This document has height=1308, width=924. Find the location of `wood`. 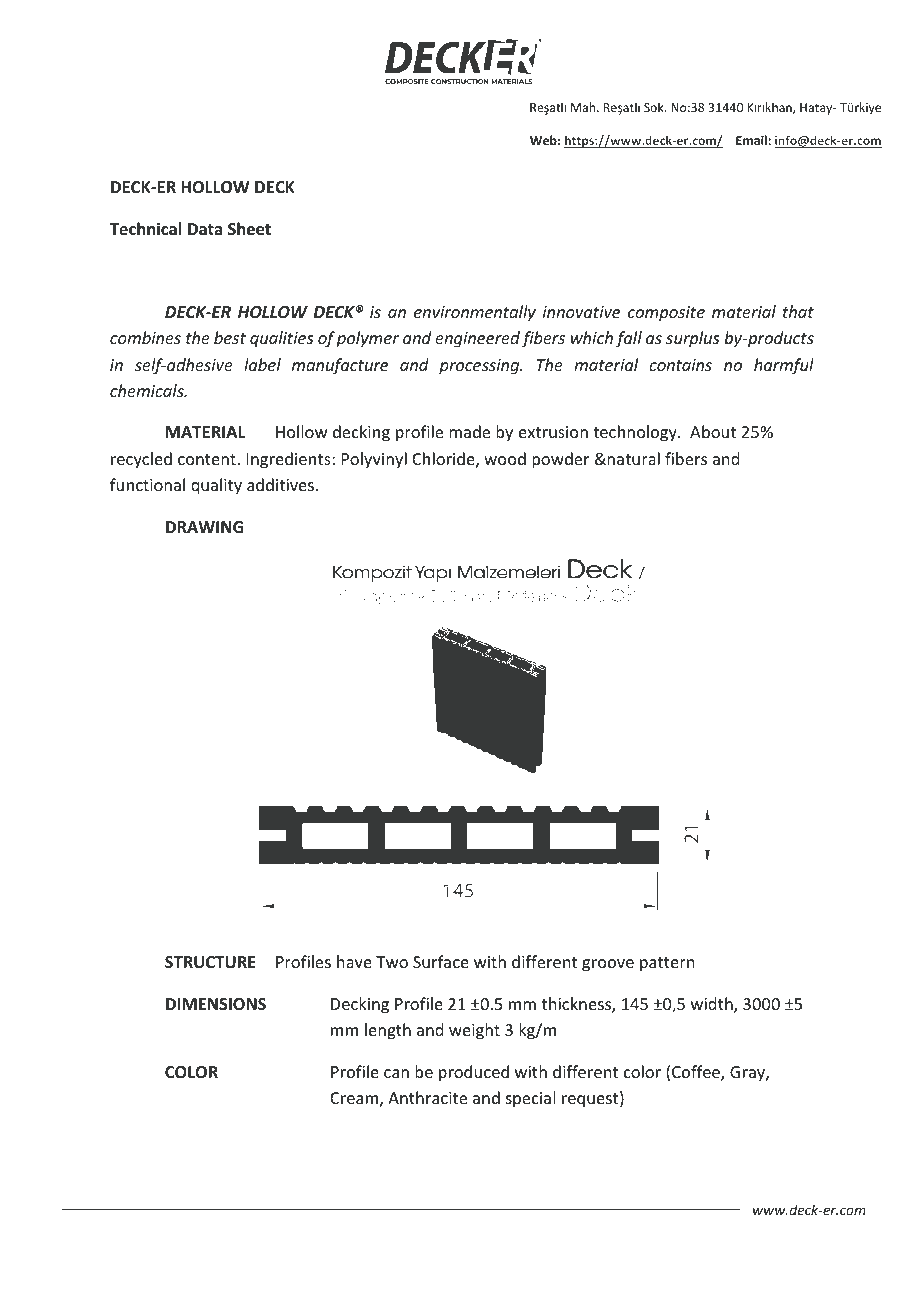

wood is located at coordinates (505, 458).
